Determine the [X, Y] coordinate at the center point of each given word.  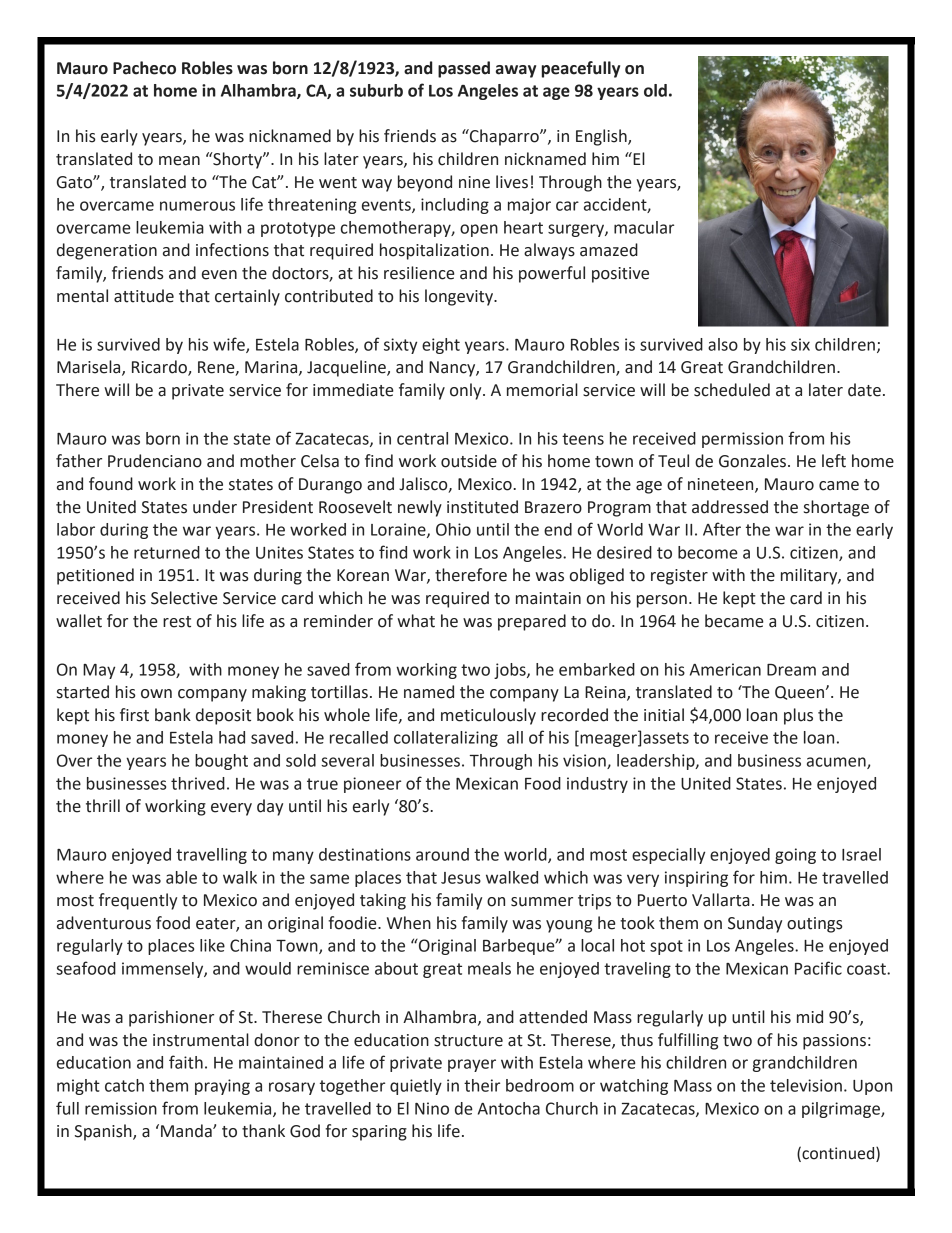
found [111, 484]
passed [464, 69]
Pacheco [144, 68]
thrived [198, 783]
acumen [837, 763]
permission [742, 440]
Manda [187, 1131]
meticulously [488, 716]
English [602, 137]
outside [469, 461]
